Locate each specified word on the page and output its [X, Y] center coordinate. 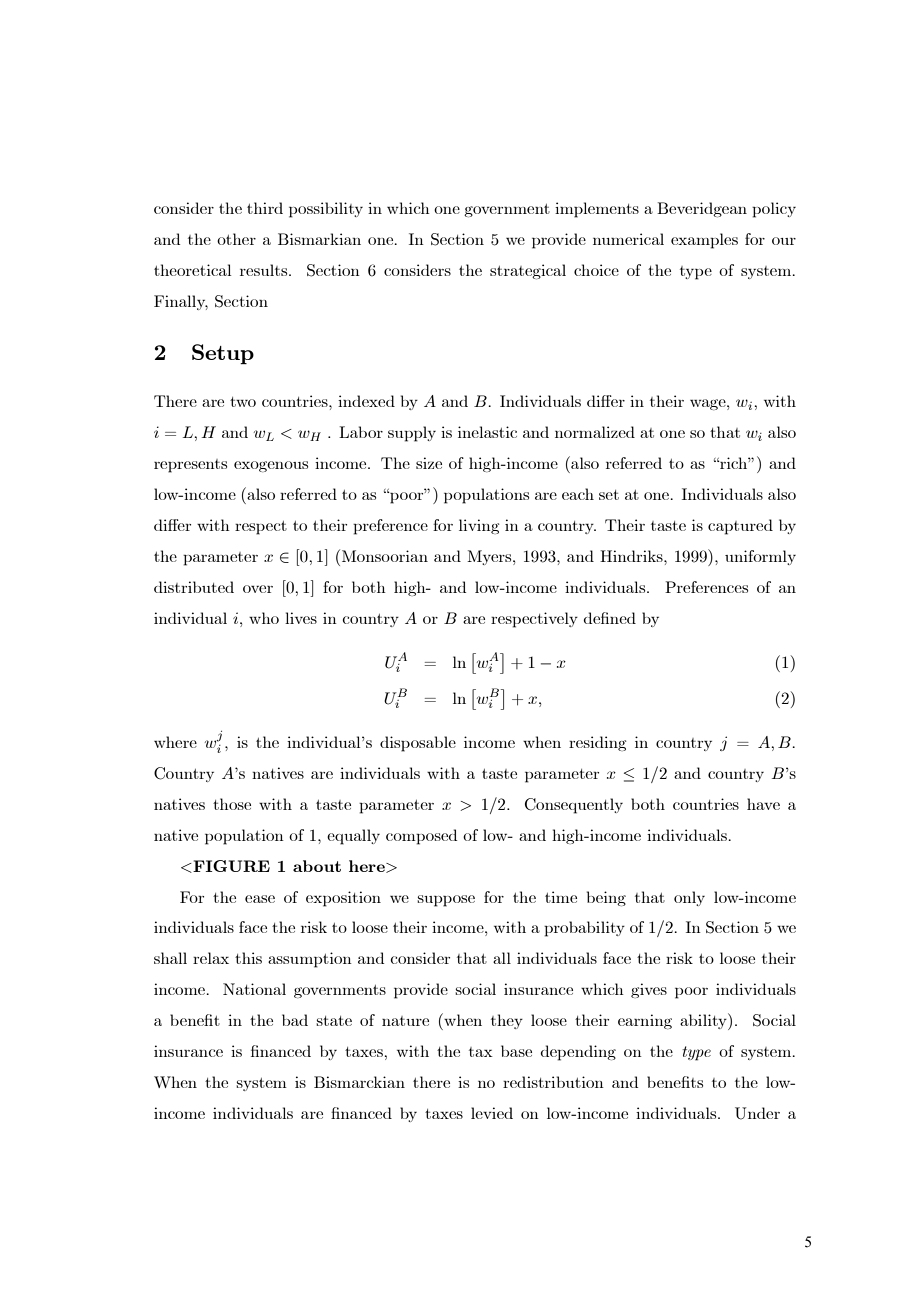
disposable [418, 744]
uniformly [760, 557]
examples [704, 241]
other [236, 239]
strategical [528, 271]
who [264, 618]
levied [492, 1113]
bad [295, 1020]
